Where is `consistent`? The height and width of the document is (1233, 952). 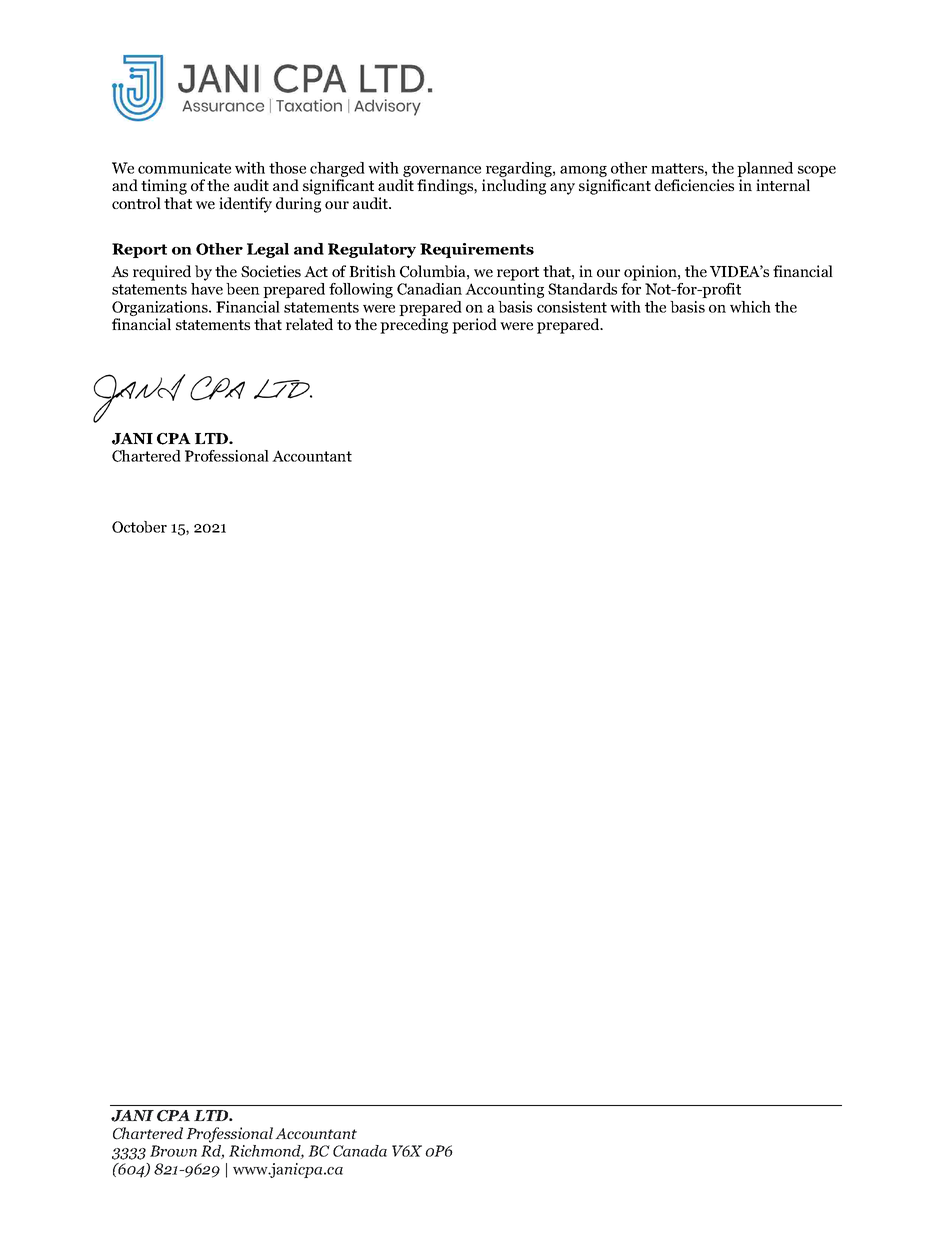 consistent is located at coordinates (572, 307).
